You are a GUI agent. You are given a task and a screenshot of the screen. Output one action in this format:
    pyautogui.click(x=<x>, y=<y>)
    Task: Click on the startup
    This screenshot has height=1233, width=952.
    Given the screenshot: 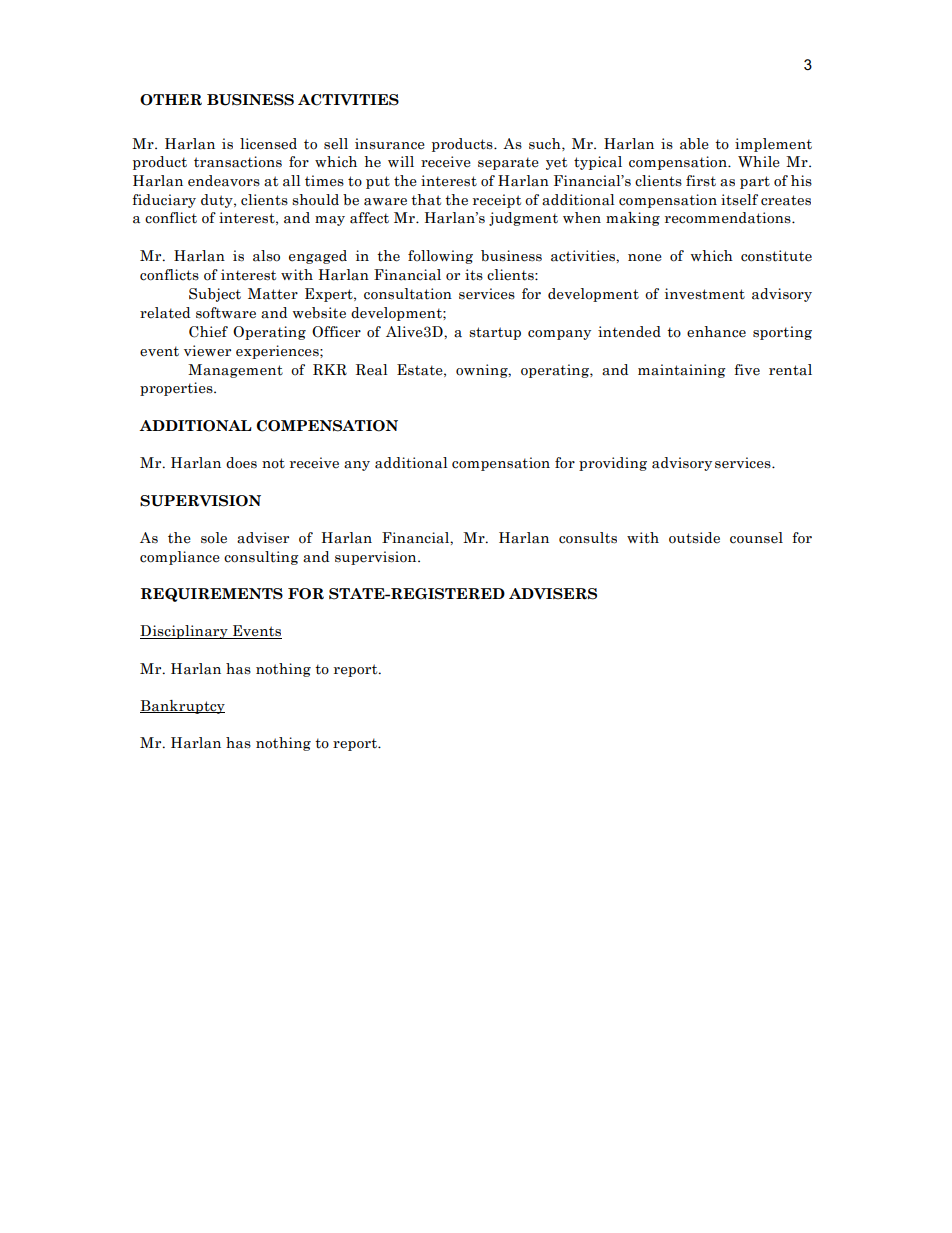 What is the action you would take?
    pyautogui.click(x=495, y=333)
